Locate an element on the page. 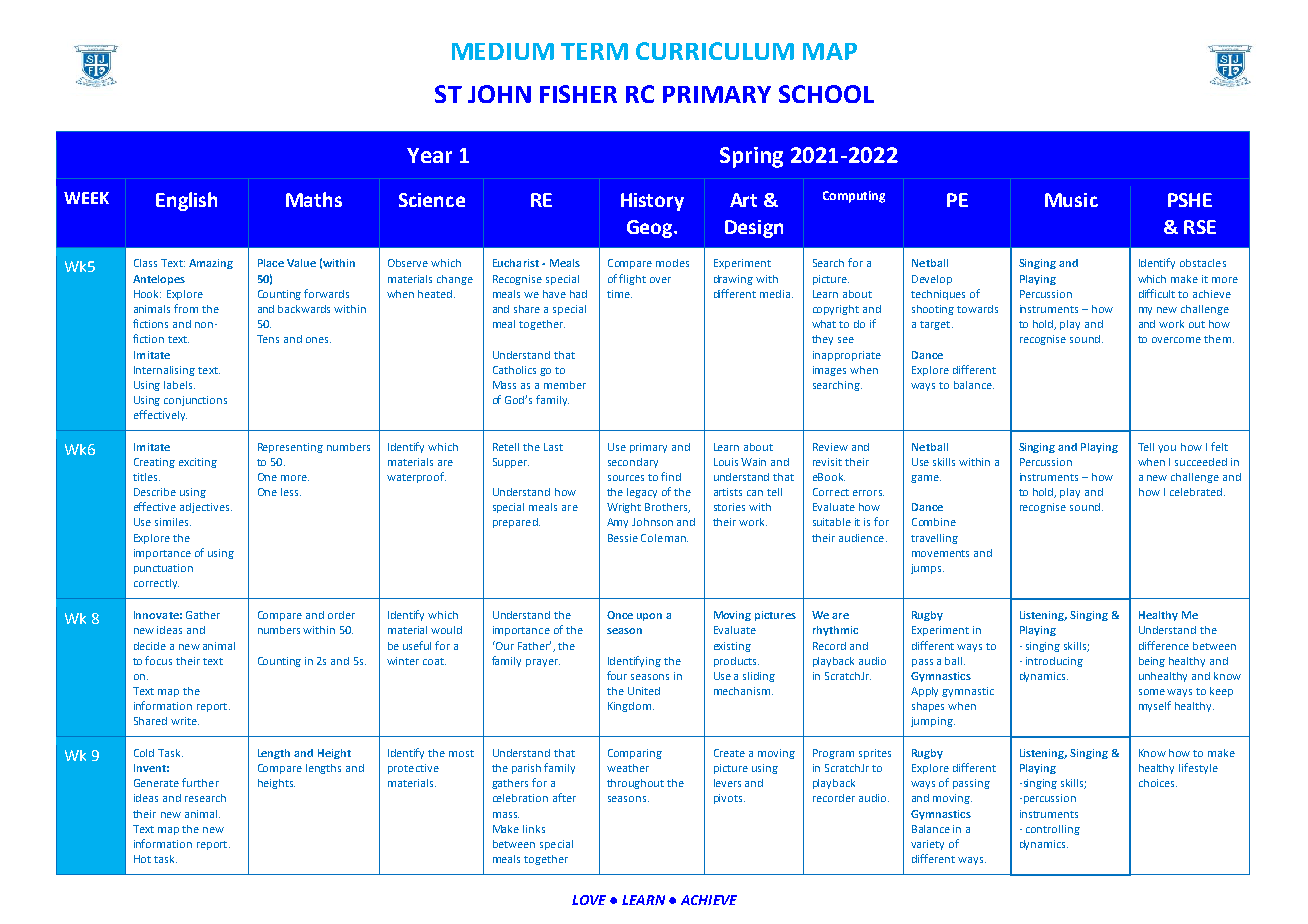 The height and width of the document is (924, 1308). MEDIUM is located at coordinates (503, 51).
